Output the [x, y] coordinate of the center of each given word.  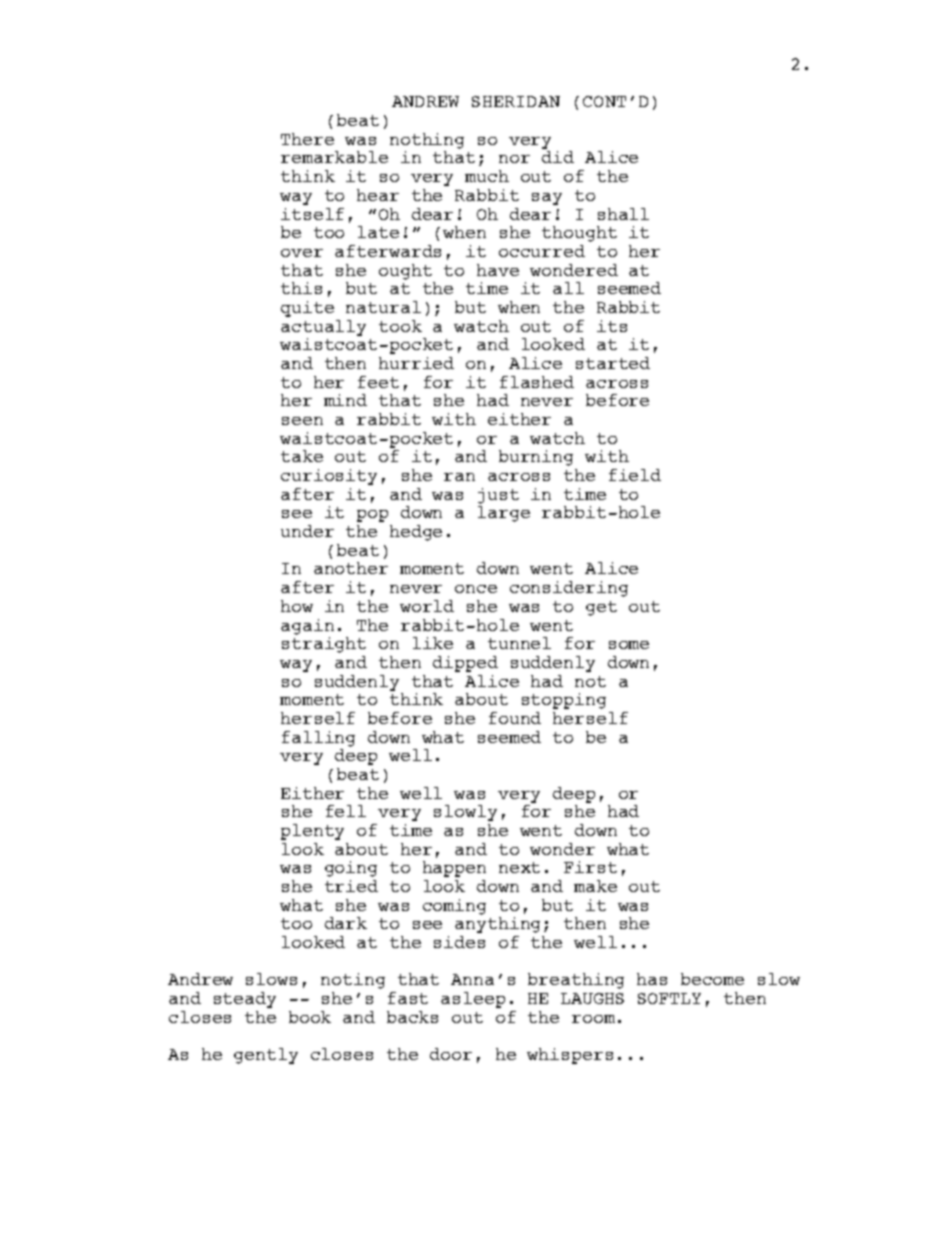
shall [623, 214]
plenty [312, 832]
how [297, 606]
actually [323, 328]
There [307, 139]
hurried [416, 363]
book [310, 1017]
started [613, 363]
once [476, 589]
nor [514, 159]
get [601, 608]
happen [454, 869]
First [590, 867]
